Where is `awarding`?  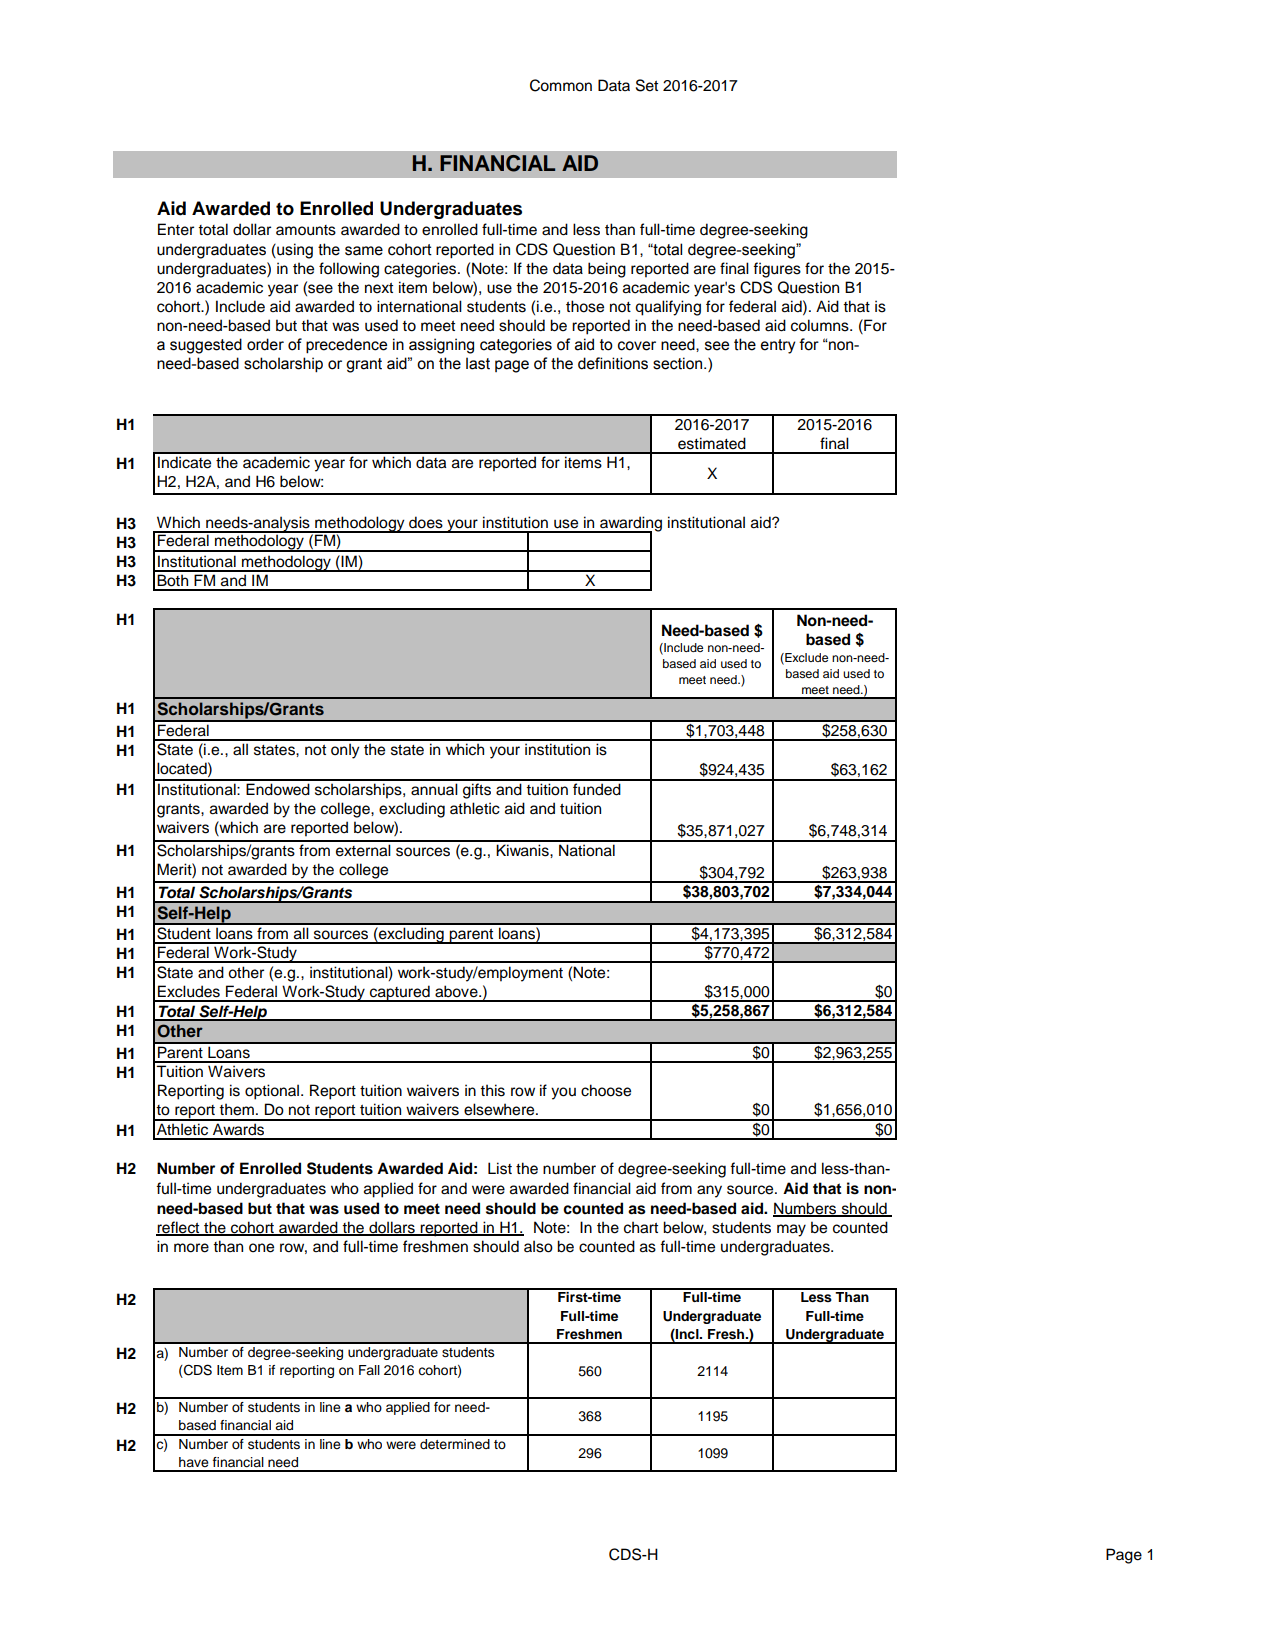
awarding is located at coordinates (630, 525).
